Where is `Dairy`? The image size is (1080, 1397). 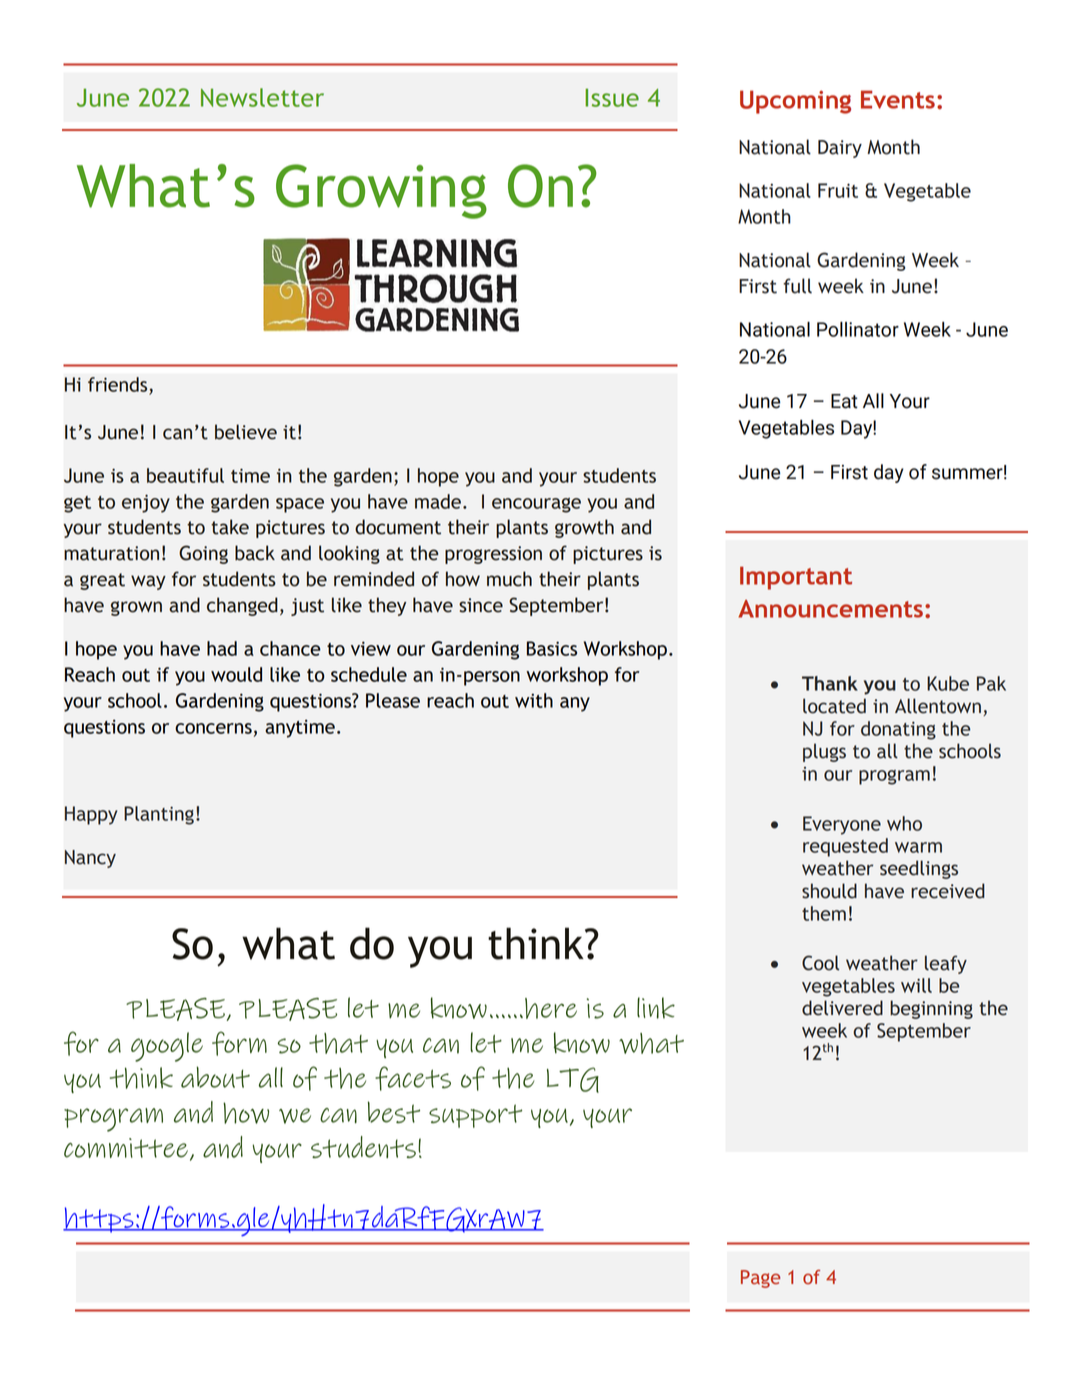
Dairy is located at coordinates (840, 149).
